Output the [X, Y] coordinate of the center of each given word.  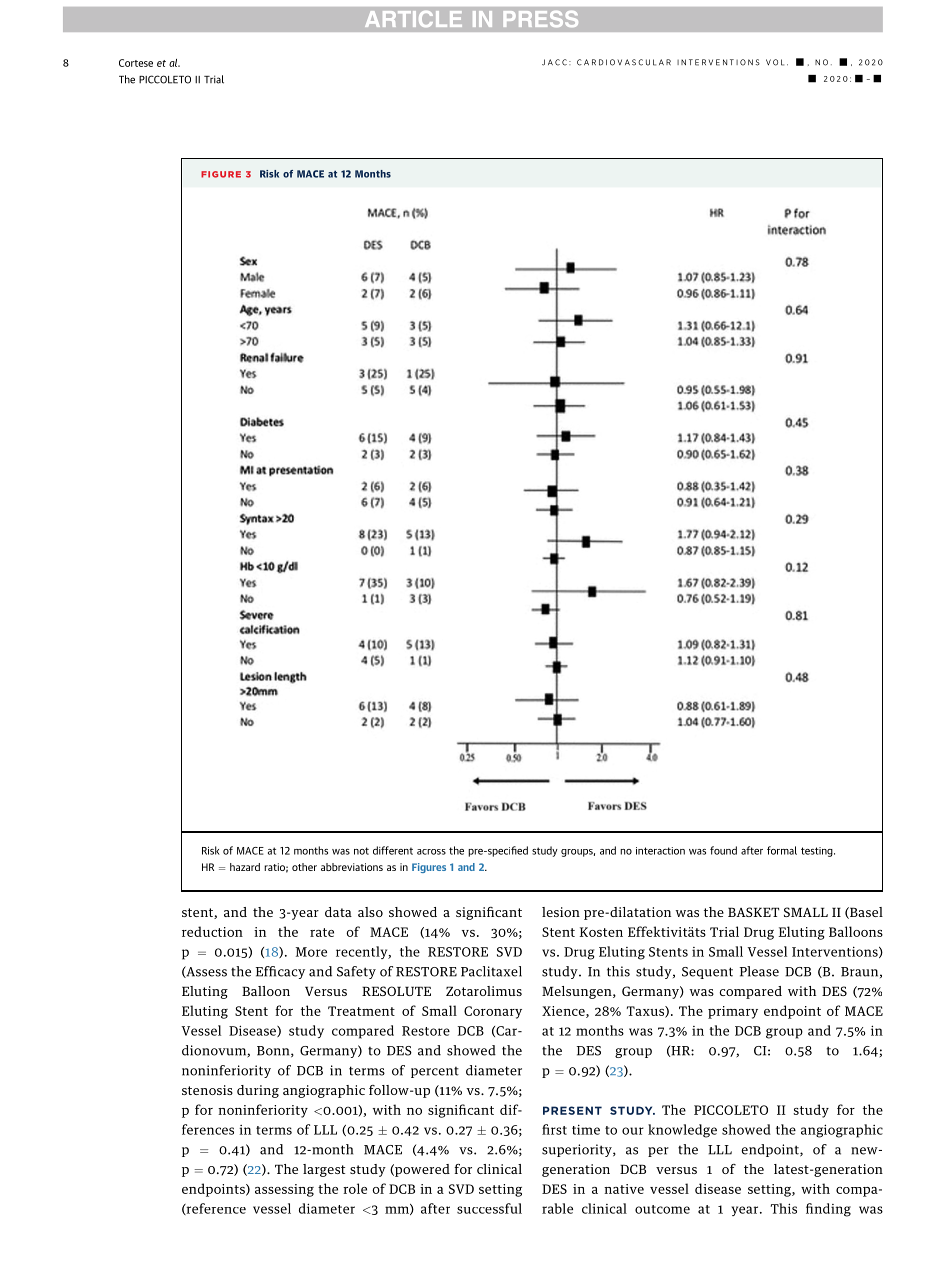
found [723, 850]
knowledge [682, 1131]
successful [489, 1208]
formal [782, 850]
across [431, 852]
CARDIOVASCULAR [624, 62]
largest [324, 1170]
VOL [775, 62]
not [361, 851]
